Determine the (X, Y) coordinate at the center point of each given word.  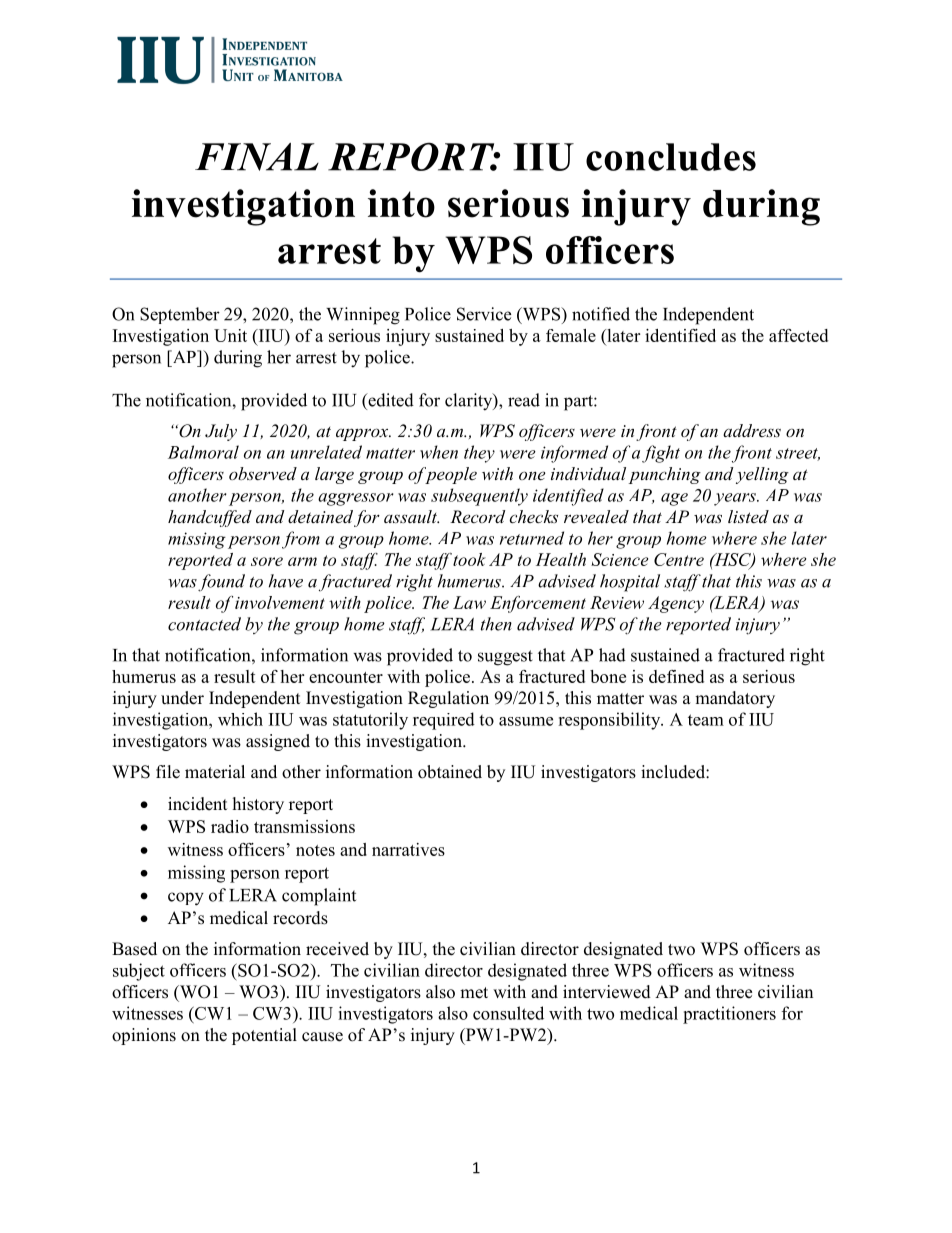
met (474, 993)
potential (264, 1036)
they (479, 454)
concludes (671, 157)
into (401, 203)
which (240, 719)
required (444, 721)
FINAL (257, 157)
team (706, 720)
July (221, 432)
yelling (762, 475)
